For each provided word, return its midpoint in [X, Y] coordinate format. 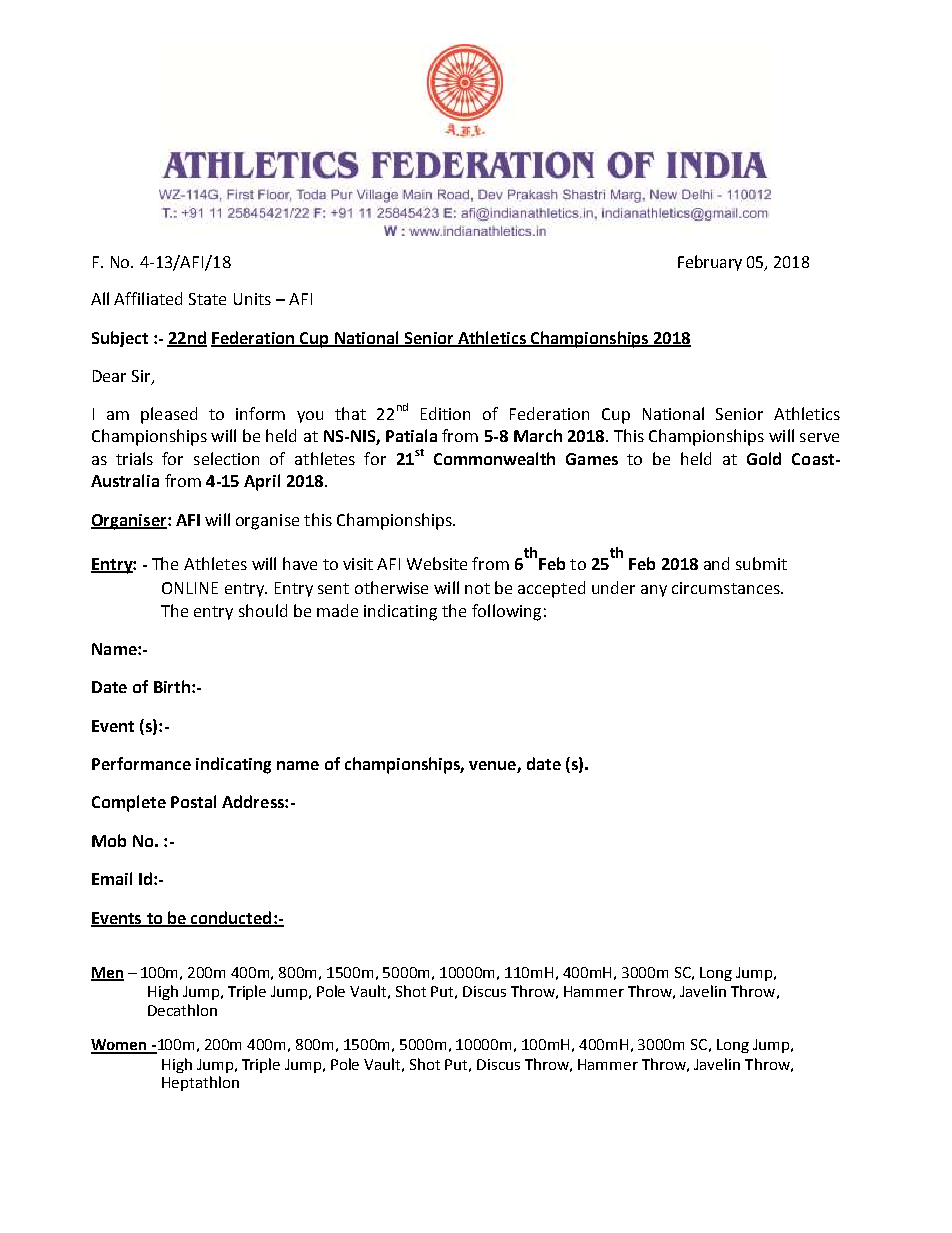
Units [252, 299]
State [207, 299]
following [506, 612]
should [263, 610]
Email [112, 878]
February [710, 263]
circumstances [727, 588]
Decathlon [182, 1010]
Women [120, 1046]
